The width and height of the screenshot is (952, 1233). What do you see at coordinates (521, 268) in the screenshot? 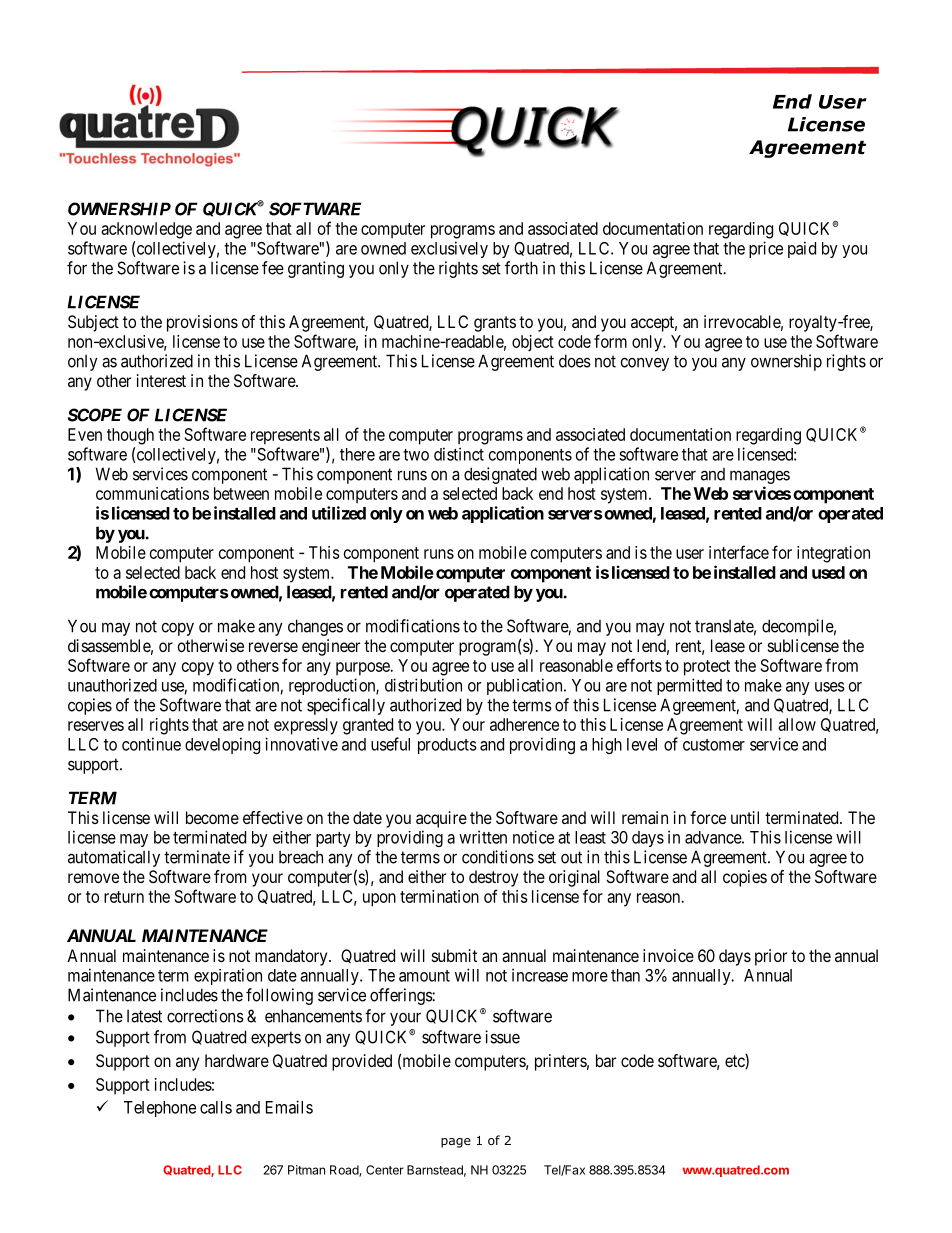
I see `forth` at bounding box center [521, 268].
